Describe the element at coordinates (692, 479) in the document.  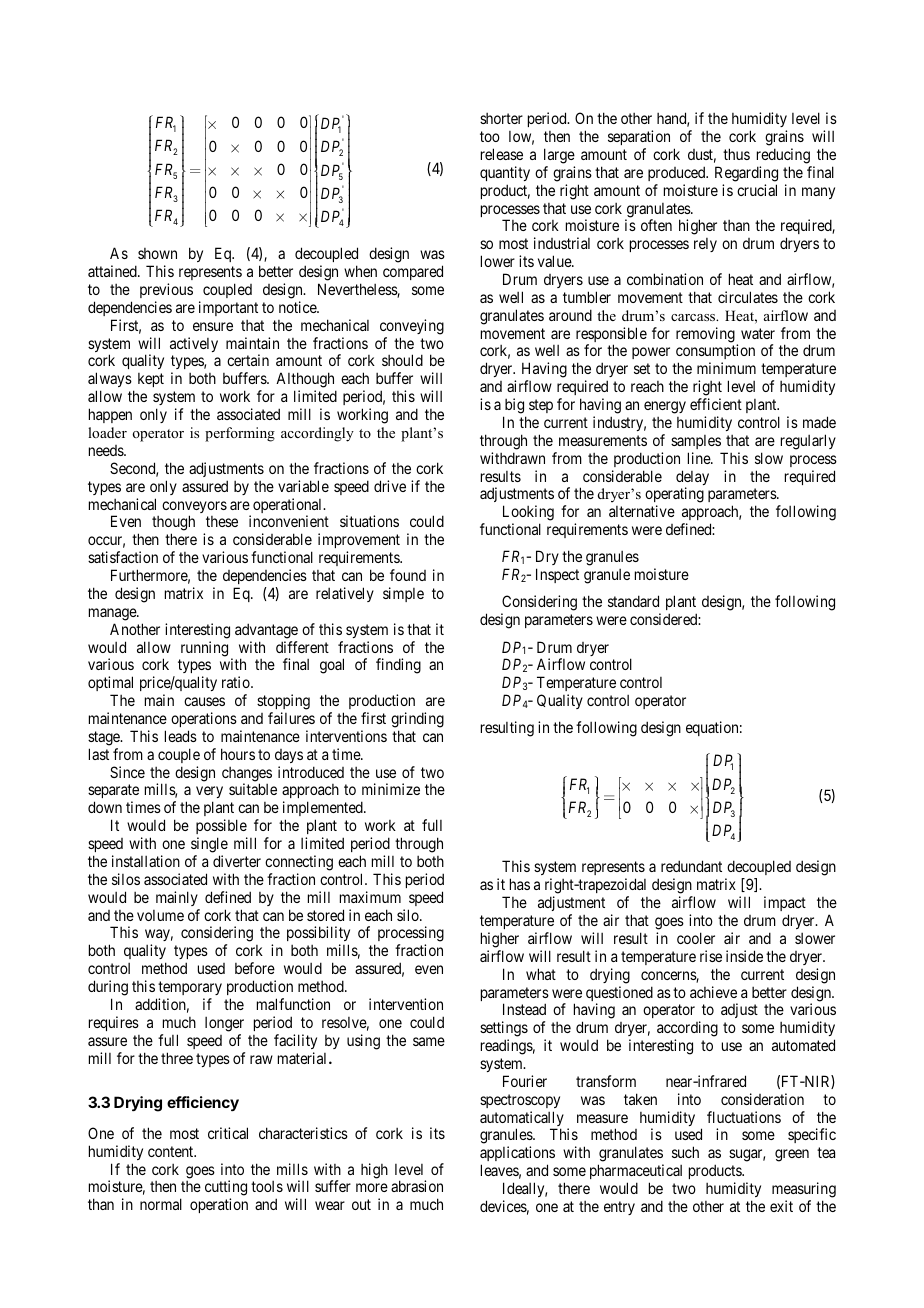
I see `delay` at that location.
